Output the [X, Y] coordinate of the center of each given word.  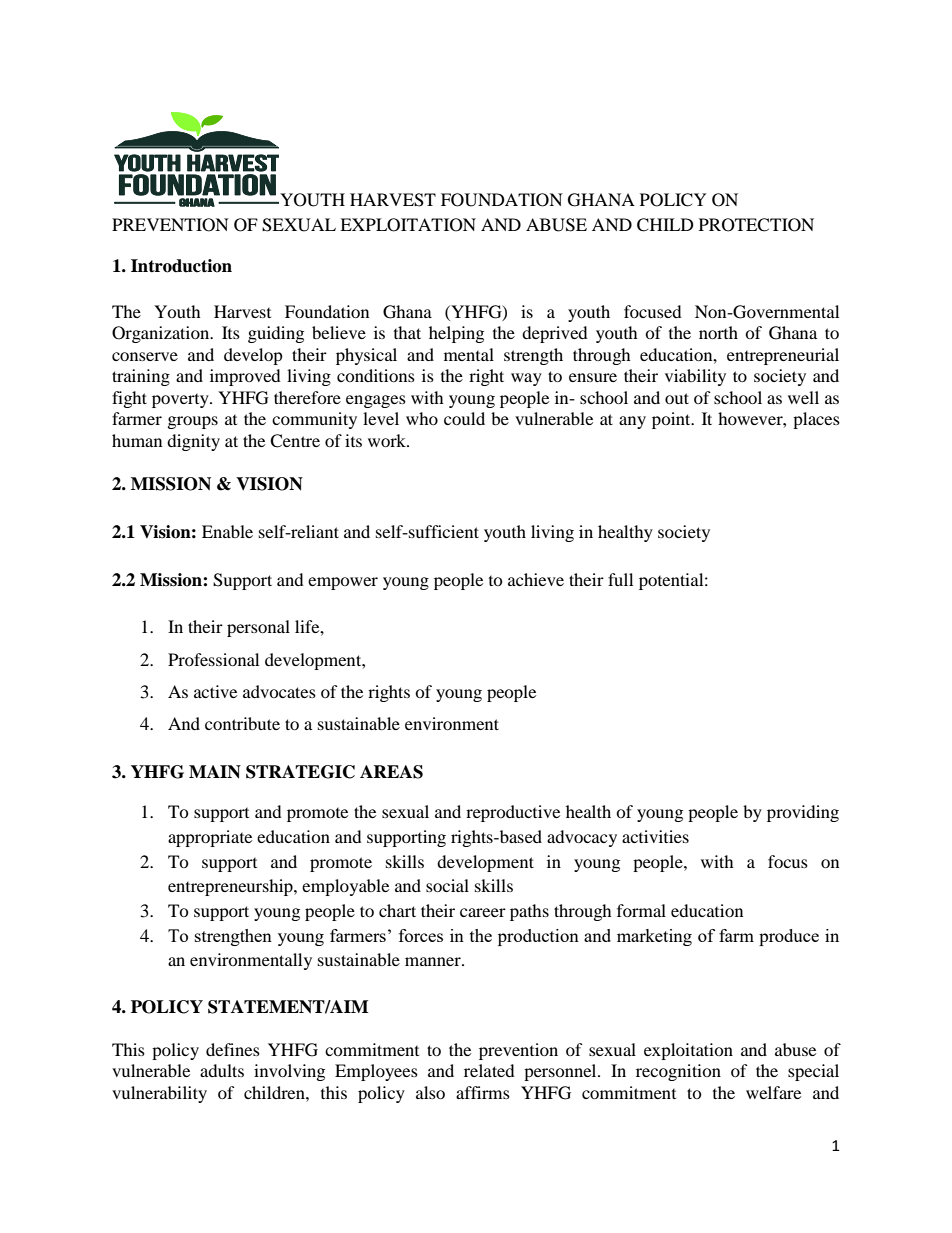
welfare [773, 1092]
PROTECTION [756, 225]
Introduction [181, 266]
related [489, 1070]
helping [456, 334]
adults [222, 1070]
